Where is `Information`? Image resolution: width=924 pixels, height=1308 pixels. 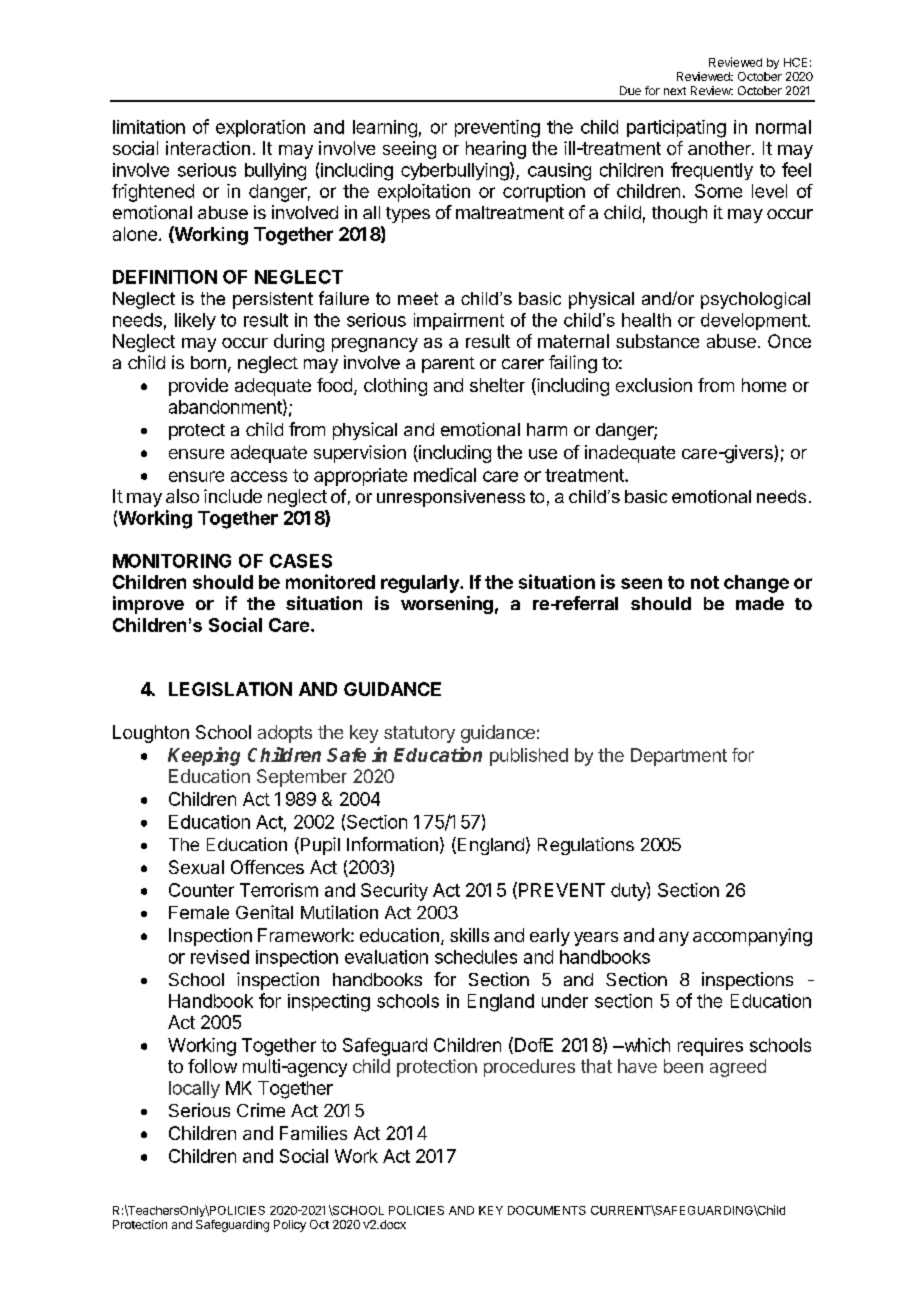
Information is located at coordinates (392, 844).
